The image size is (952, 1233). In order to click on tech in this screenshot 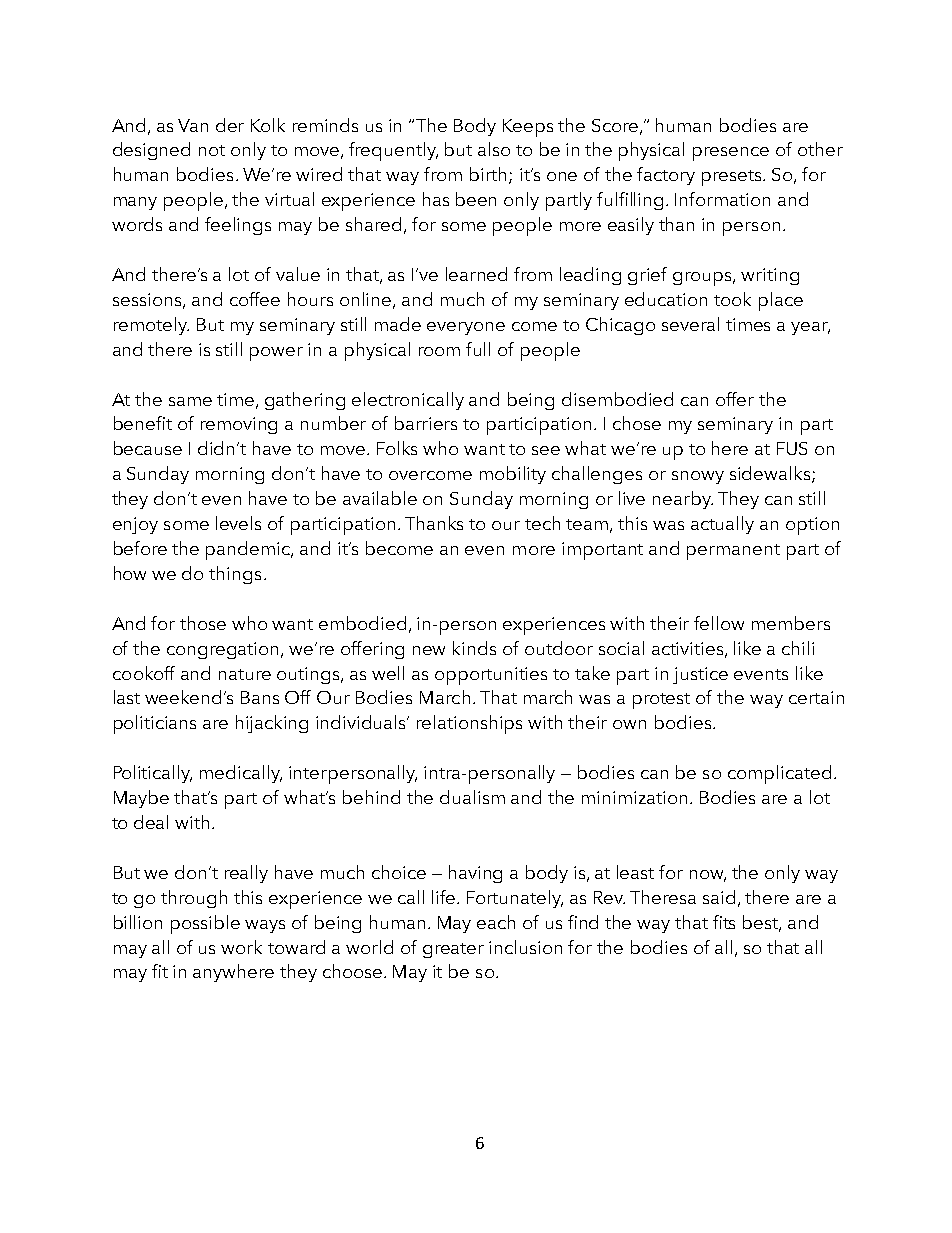, I will do `click(542, 523)`.
